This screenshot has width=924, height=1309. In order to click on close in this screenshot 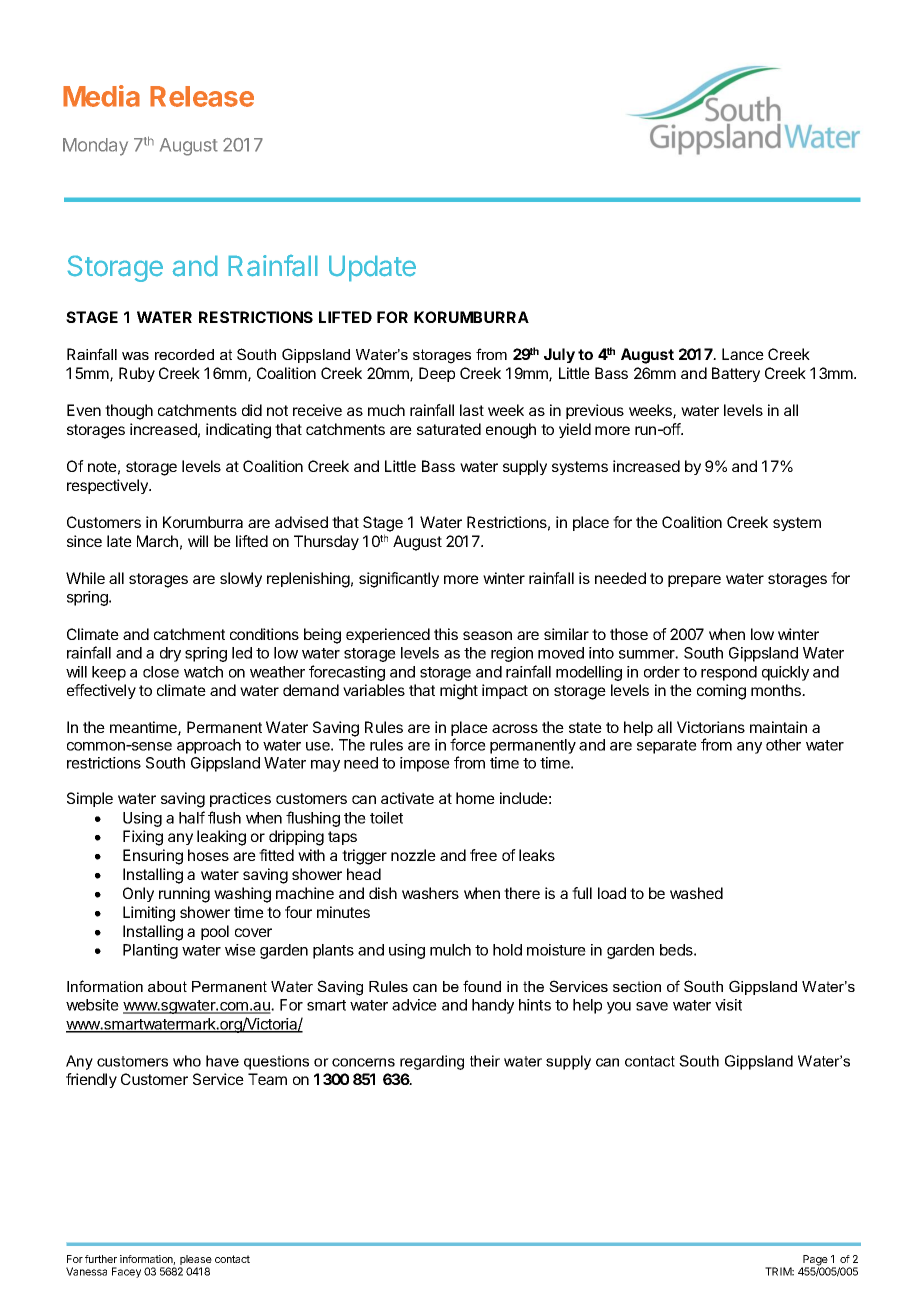, I will do `click(161, 672)`.
